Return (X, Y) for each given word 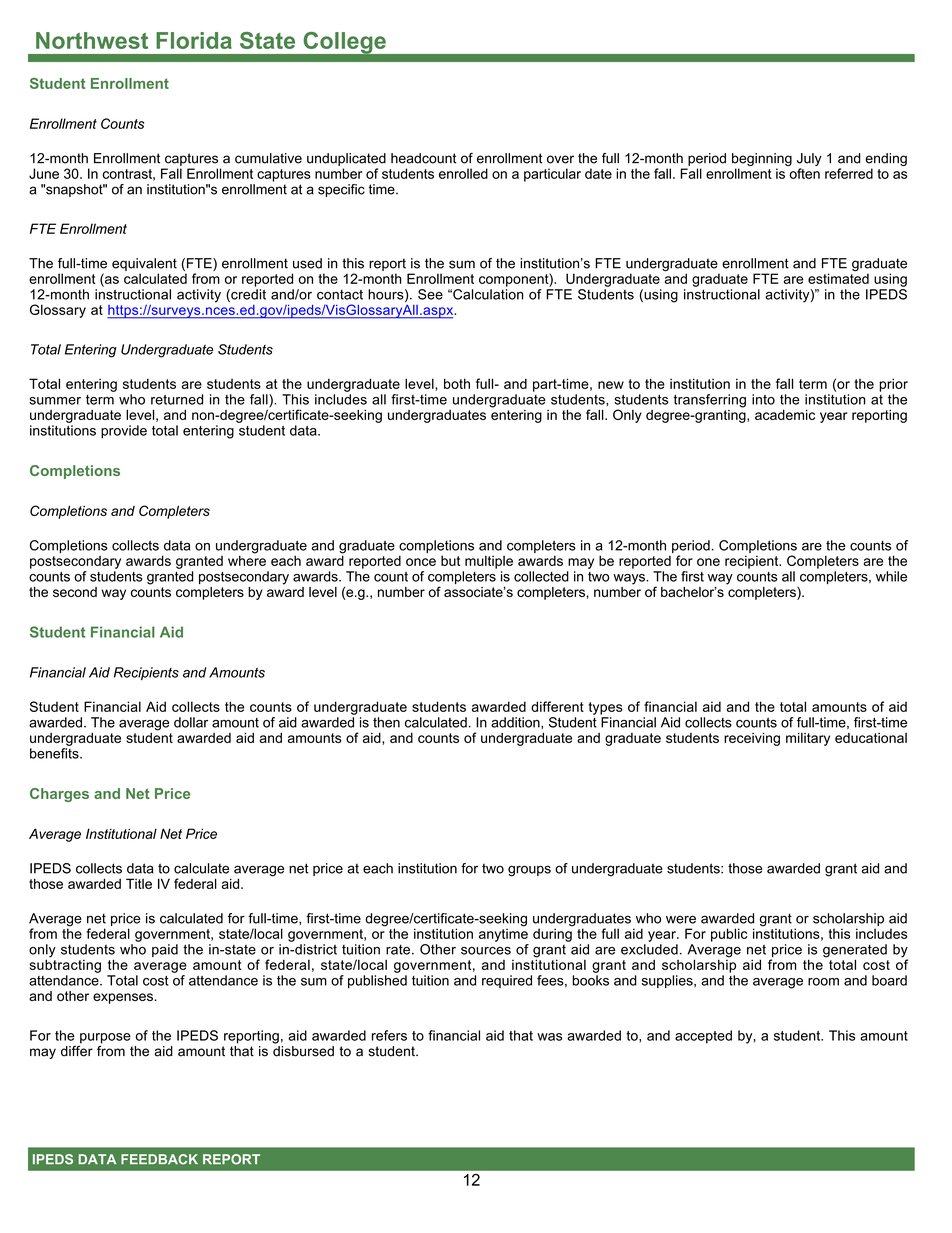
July (809, 161)
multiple (489, 562)
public (729, 935)
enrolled (463, 173)
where (247, 559)
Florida (194, 40)
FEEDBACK (159, 1159)
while (891, 576)
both (457, 383)
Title (139, 883)
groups (529, 871)
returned (177, 399)
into (763, 399)
